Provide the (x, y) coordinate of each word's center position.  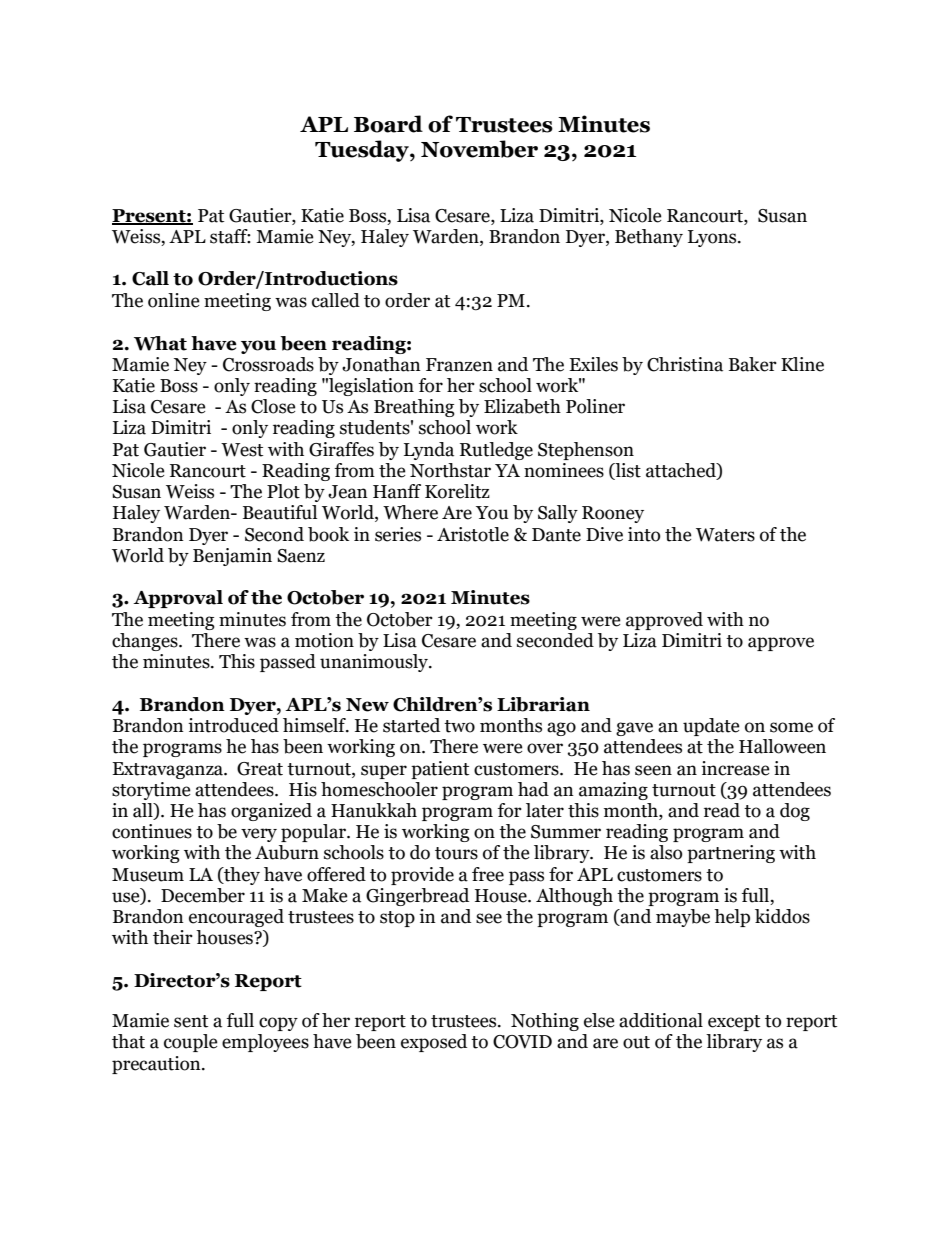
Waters (725, 535)
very (259, 835)
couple (191, 1043)
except (734, 1023)
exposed (434, 1043)
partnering (731, 854)
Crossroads (268, 364)
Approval (178, 599)
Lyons (713, 238)
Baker (753, 364)
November (479, 149)
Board (388, 124)
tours (456, 853)
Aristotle (473, 534)
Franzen (459, 365)
